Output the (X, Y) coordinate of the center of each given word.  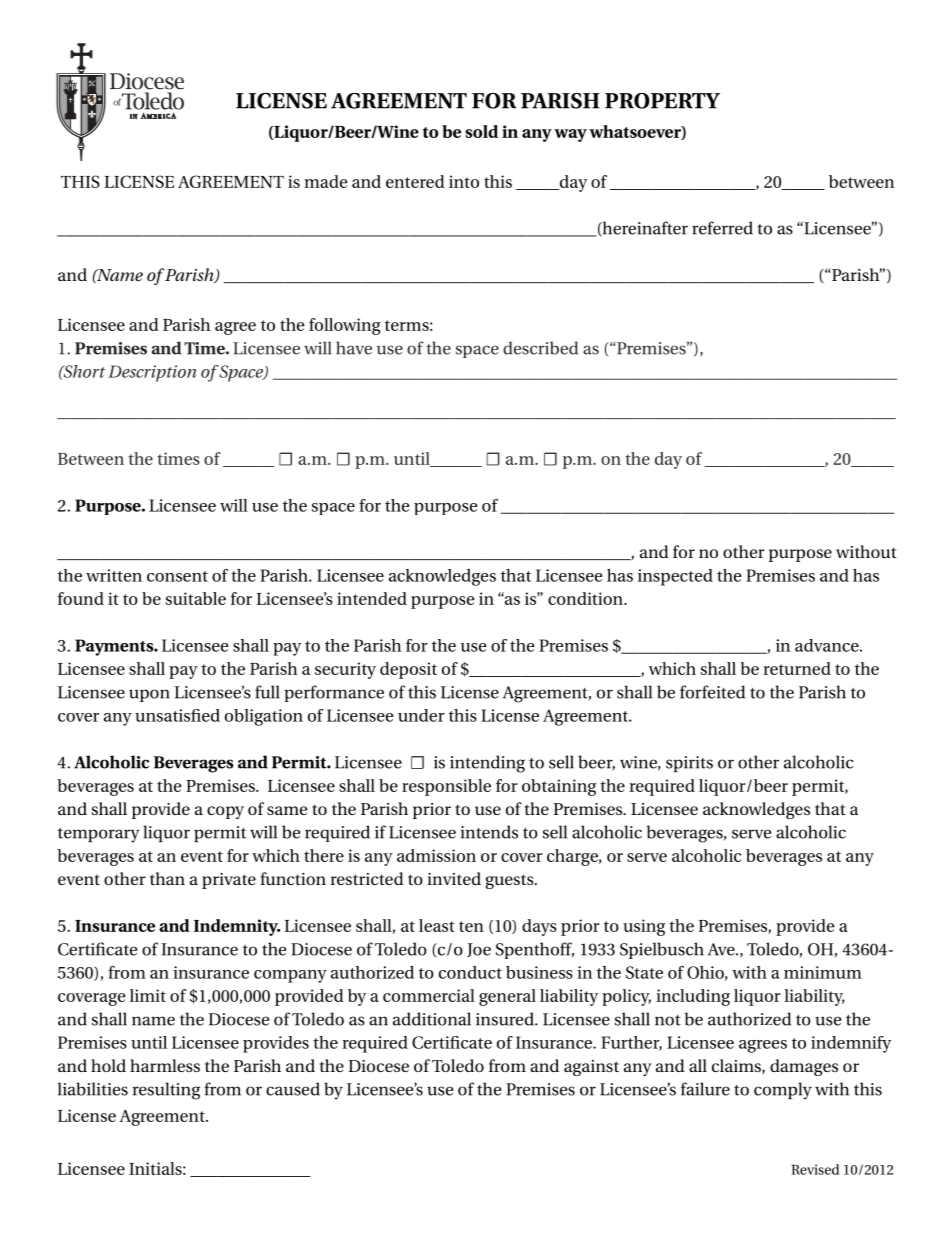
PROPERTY (662, 101)
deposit (408, 670)
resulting (166, 1091)
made (325, 181)
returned (797, 668)
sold (481, 131)
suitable (196, 598)
